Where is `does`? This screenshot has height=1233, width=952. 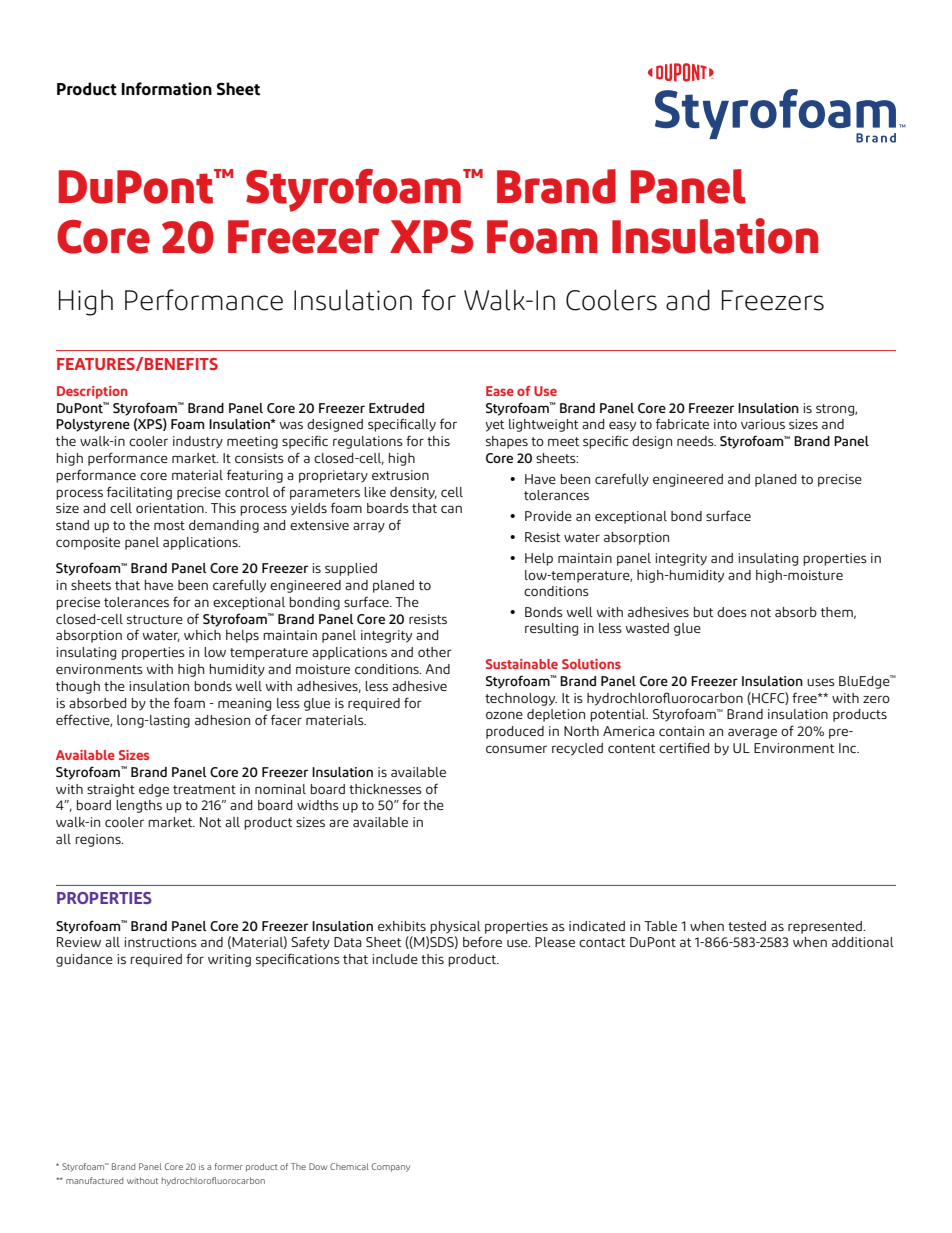
does is located at coordinates (732, 612).
